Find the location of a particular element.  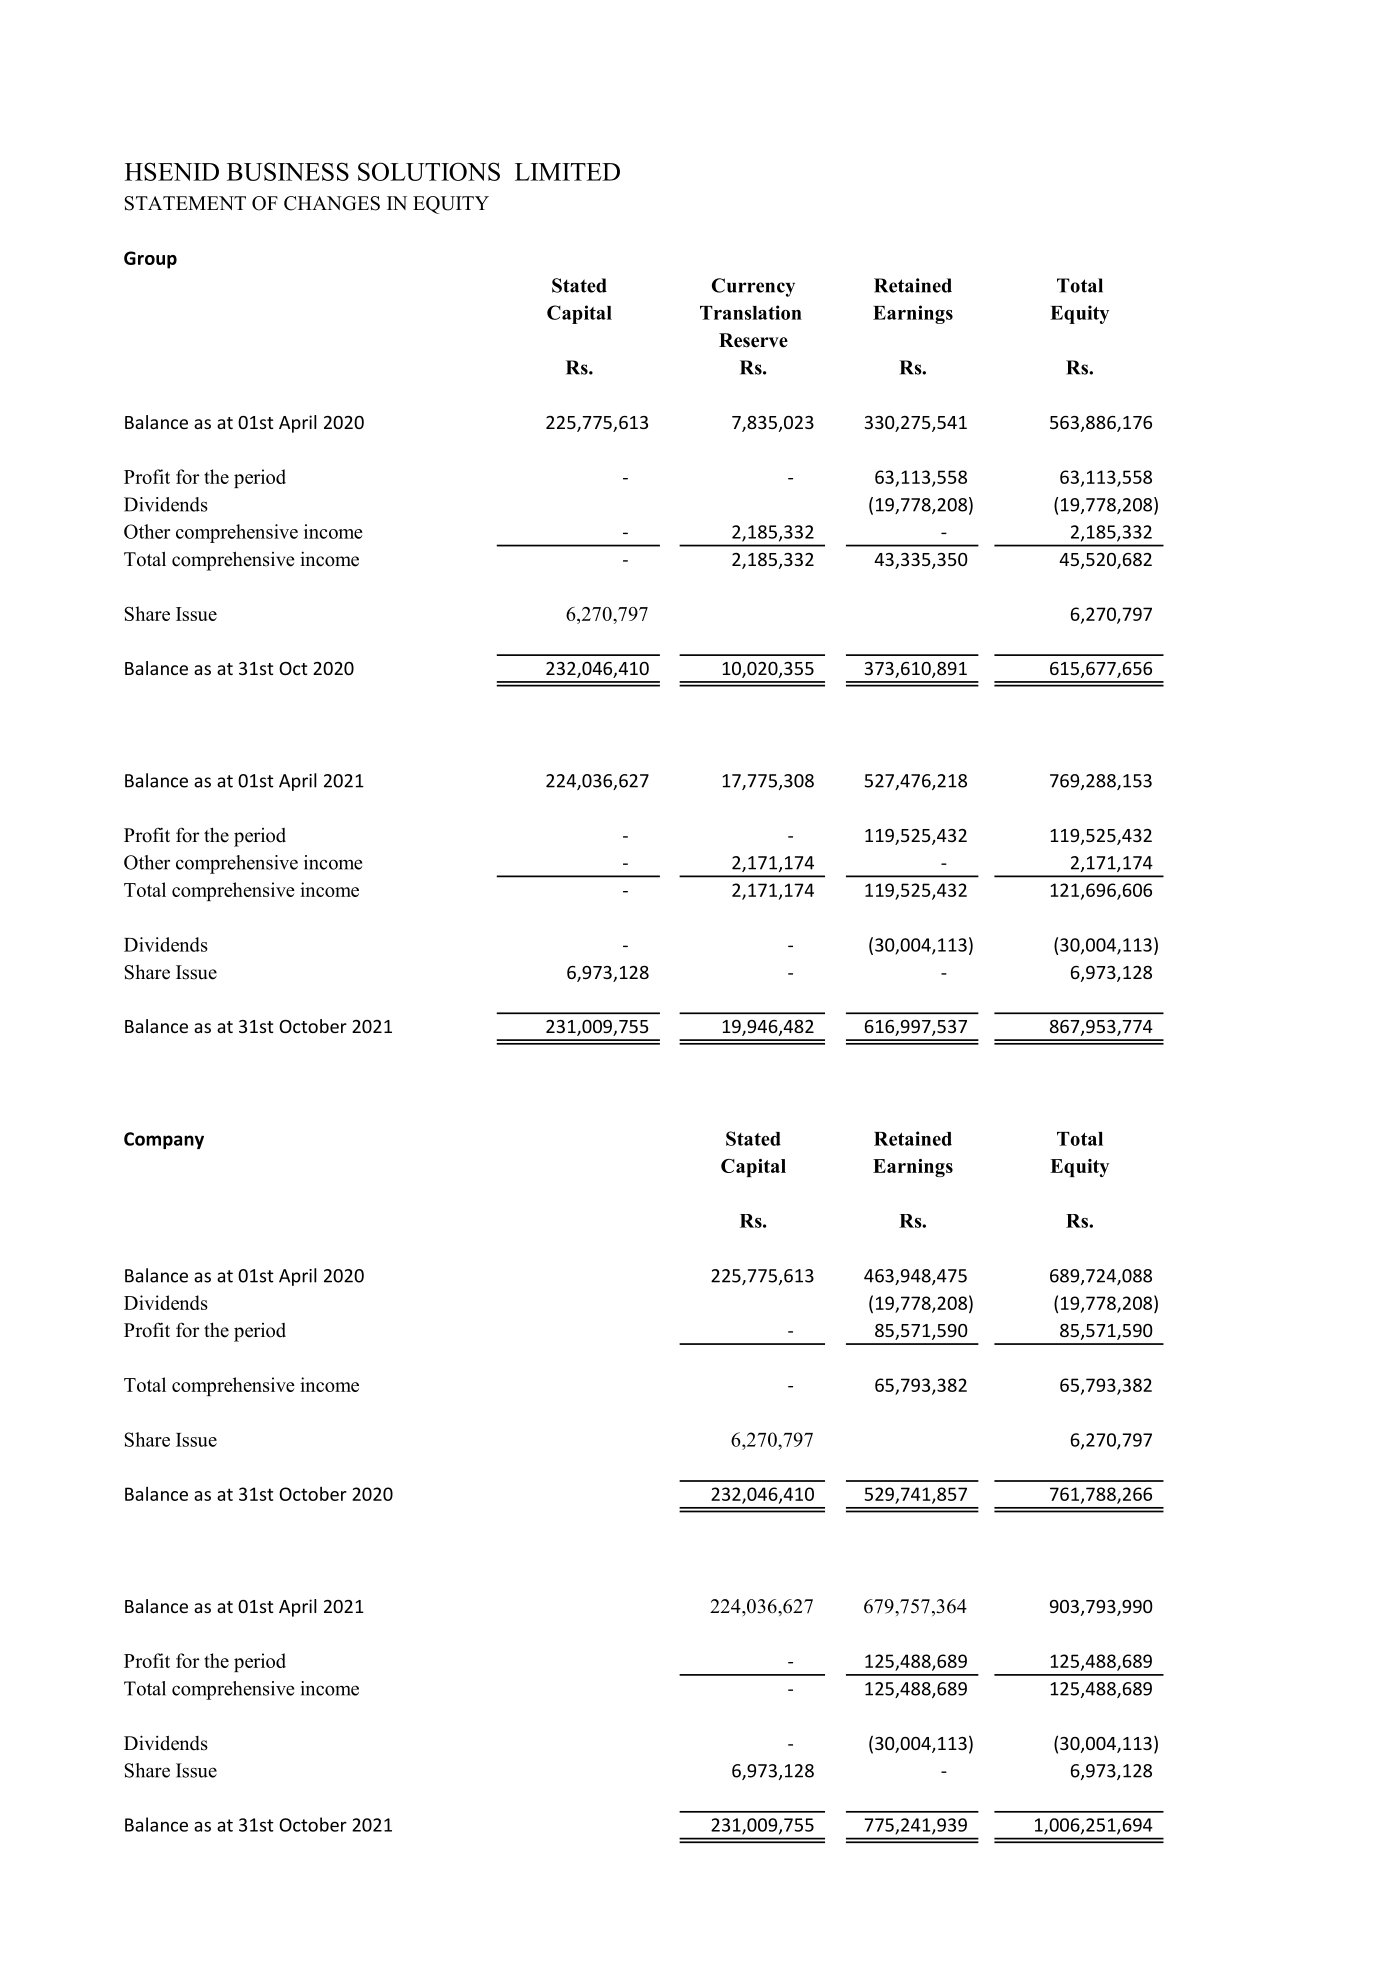

Company is located at coordinates (164, 1140).
